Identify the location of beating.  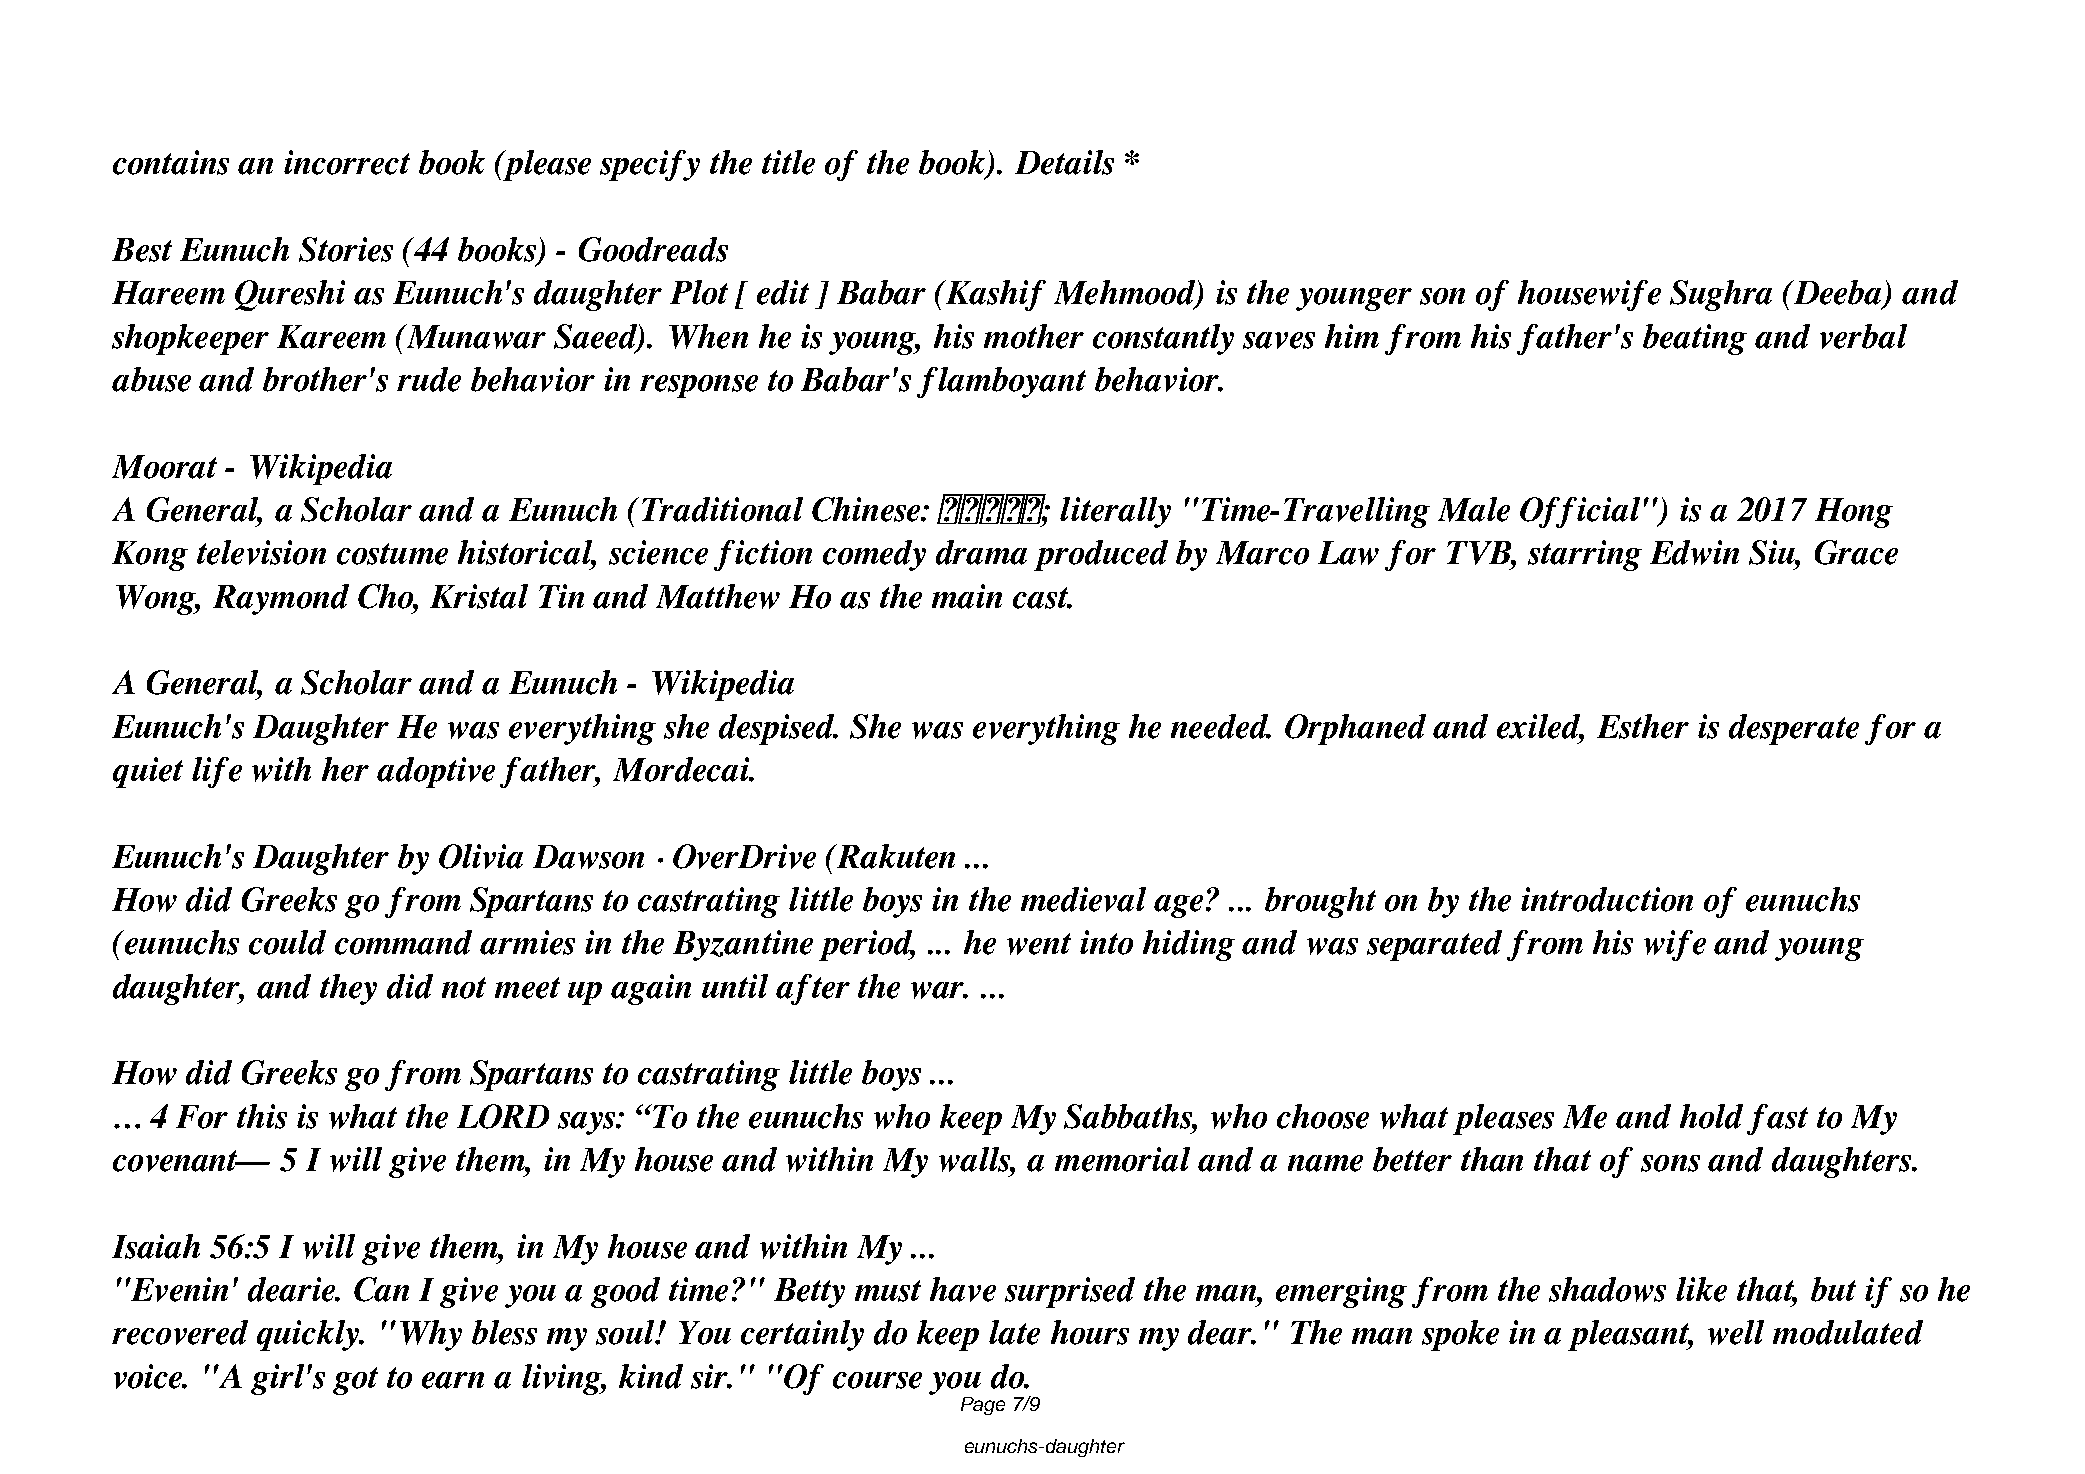
(1695, 339).
